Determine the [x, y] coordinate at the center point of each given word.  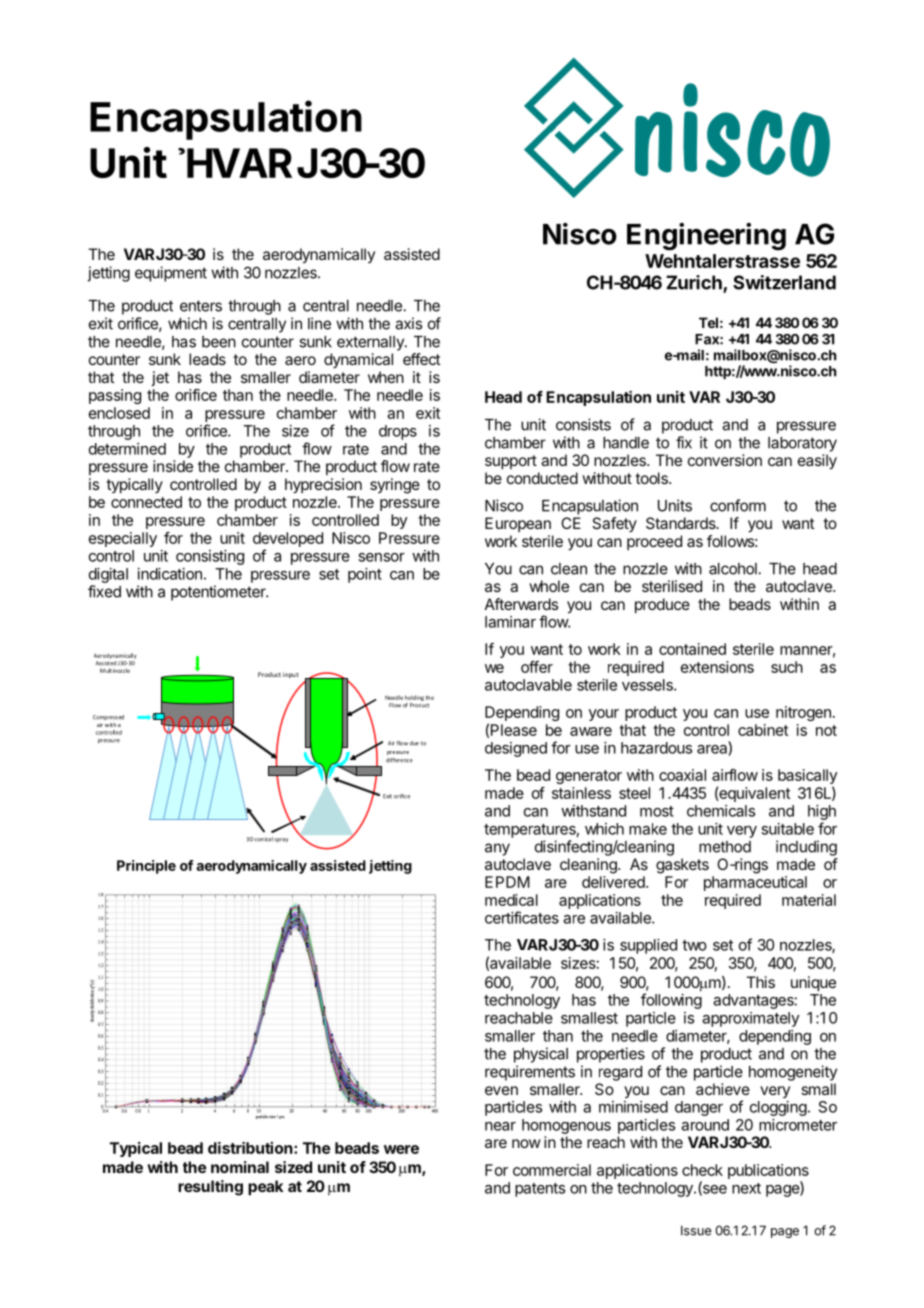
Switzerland [784, 282]
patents [540, 1190]
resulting [210, 1188]
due [414, 743]
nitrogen [803, 713]
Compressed [108, 717]
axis [408, 323]
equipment [171, 274]
